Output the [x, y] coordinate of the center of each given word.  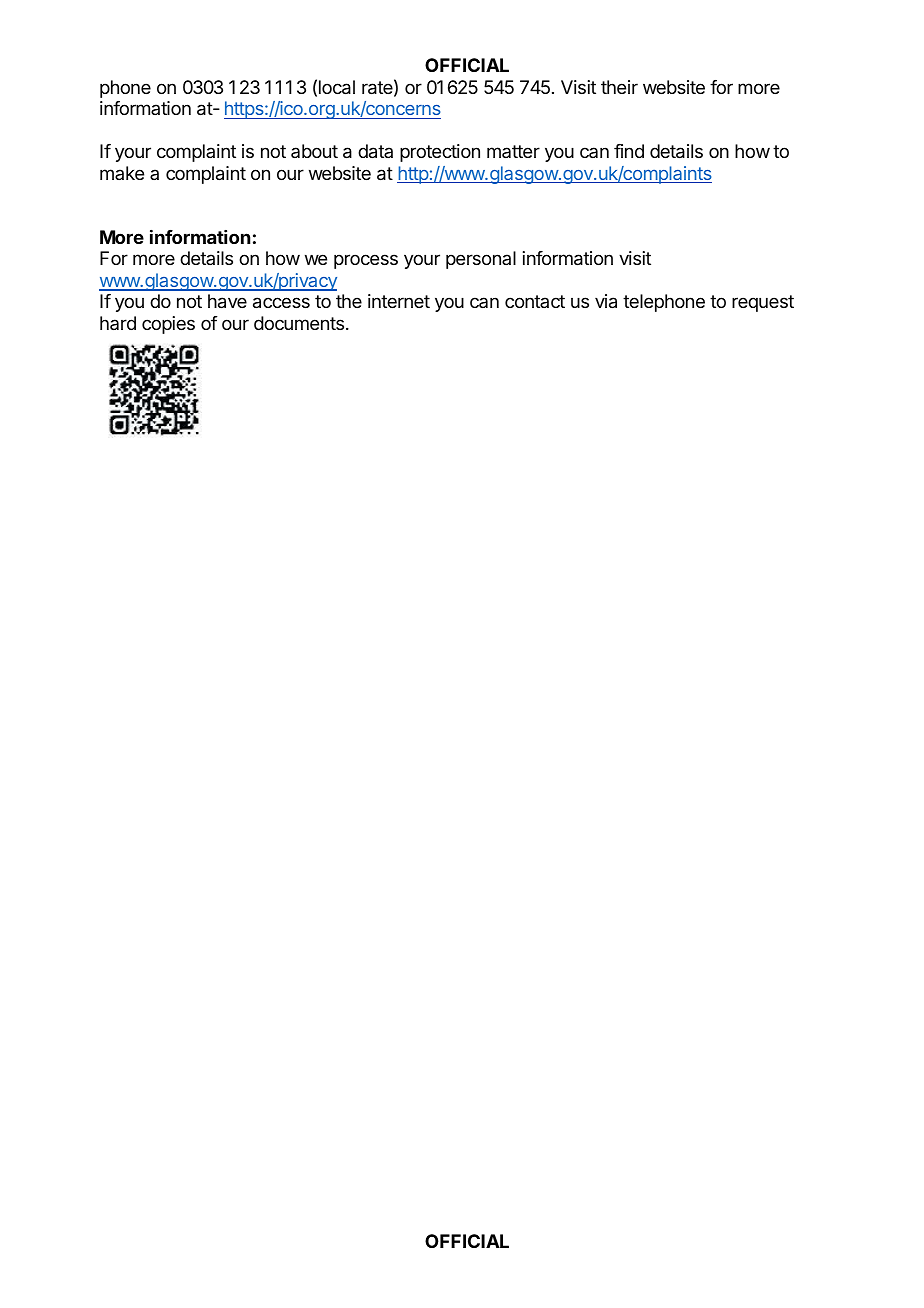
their [619, 87]
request [763, 303]
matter [513, 151]
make [122, 173]
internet [399, 301]
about [314, 151]
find [629, 151]
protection [440, 153]
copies [168, 325]
